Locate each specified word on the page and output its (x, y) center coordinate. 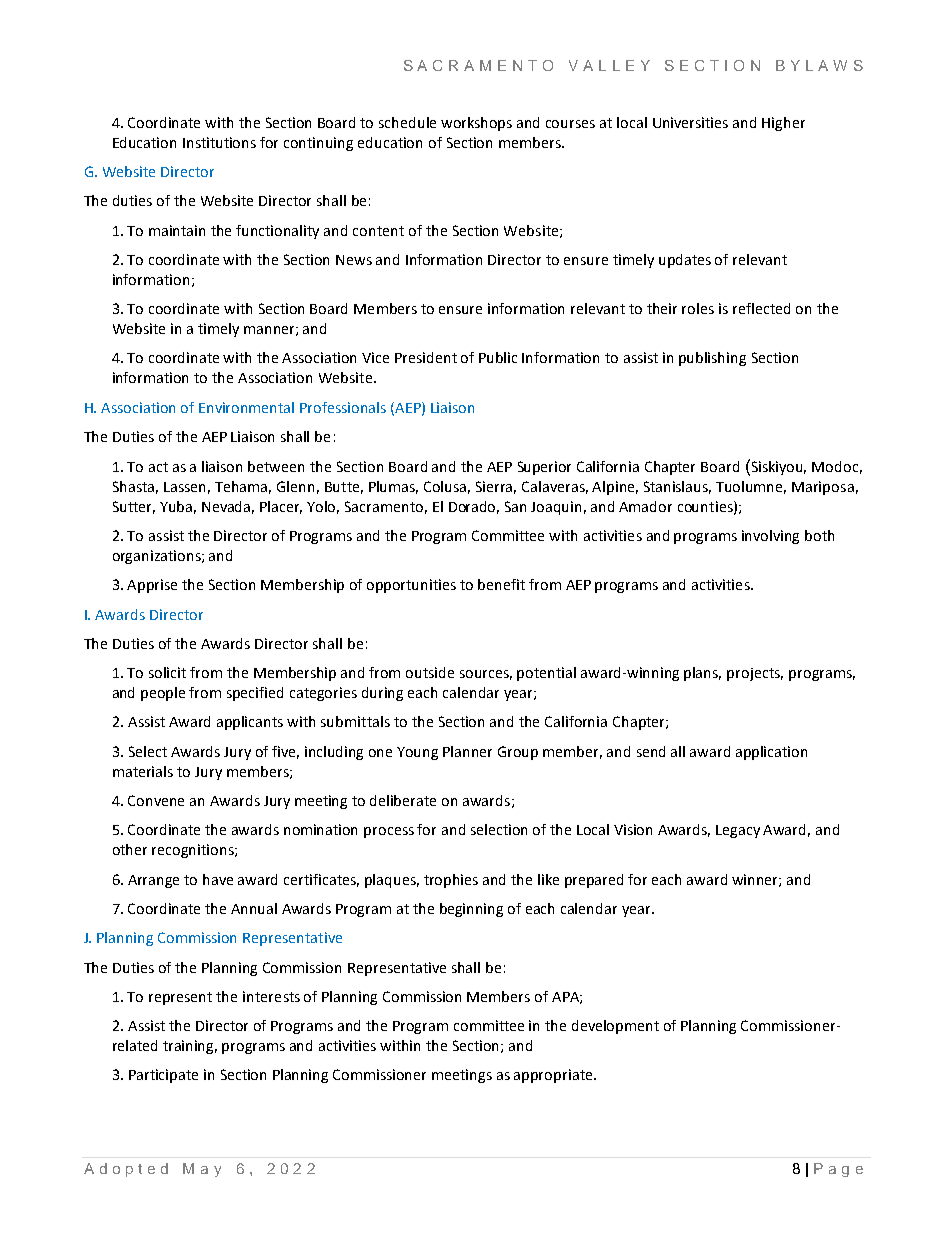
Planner (467, 751)
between (276, 466)
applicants (250, 723)
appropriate (554, 1076)
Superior (544, 468)
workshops (476, 124)
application (771, 753)
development (615, 1027)
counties (706, 507)
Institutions (219, 142)
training (190, 1047)
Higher (783, 124)
